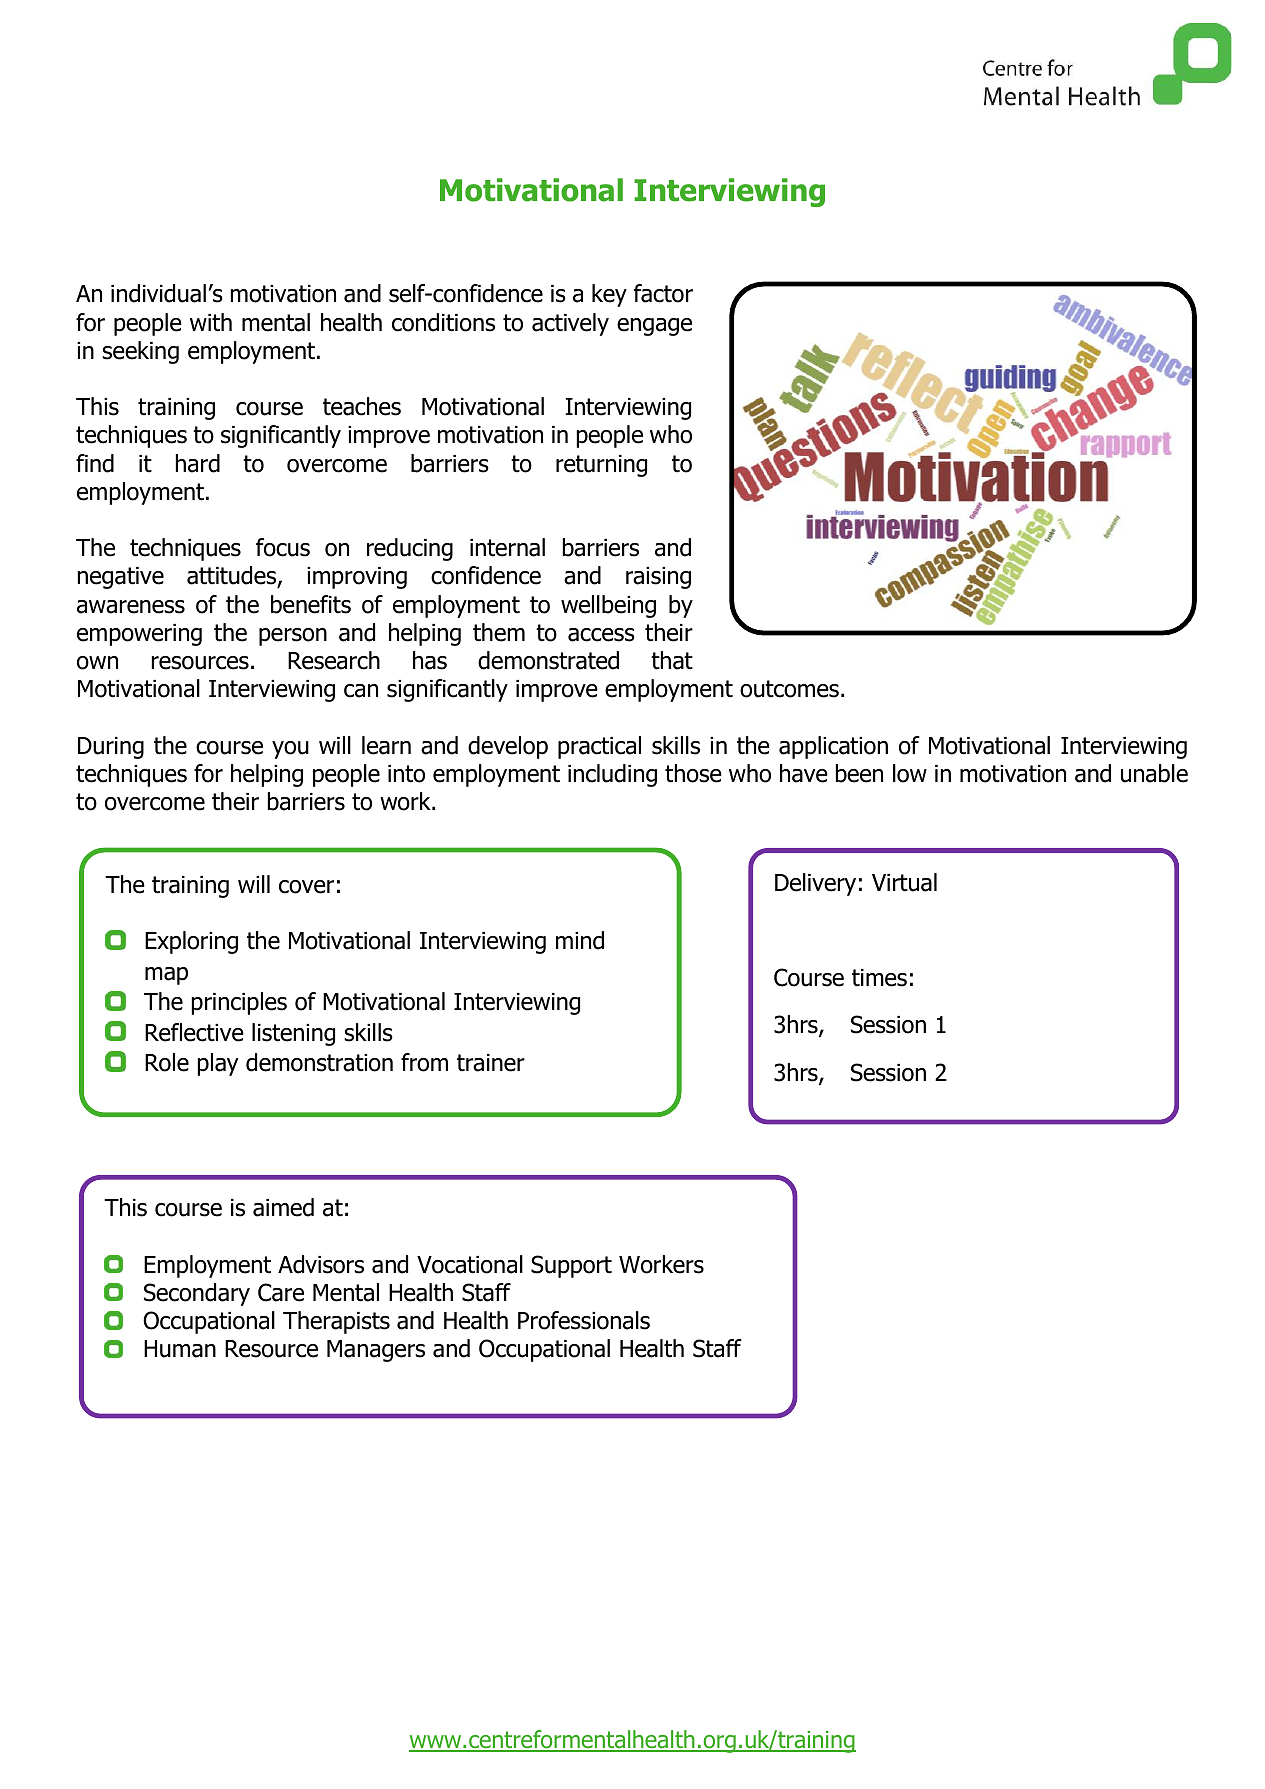 The height and width of the screenshot is (1789, 1265). I want to click on with, so click(211, 322).
